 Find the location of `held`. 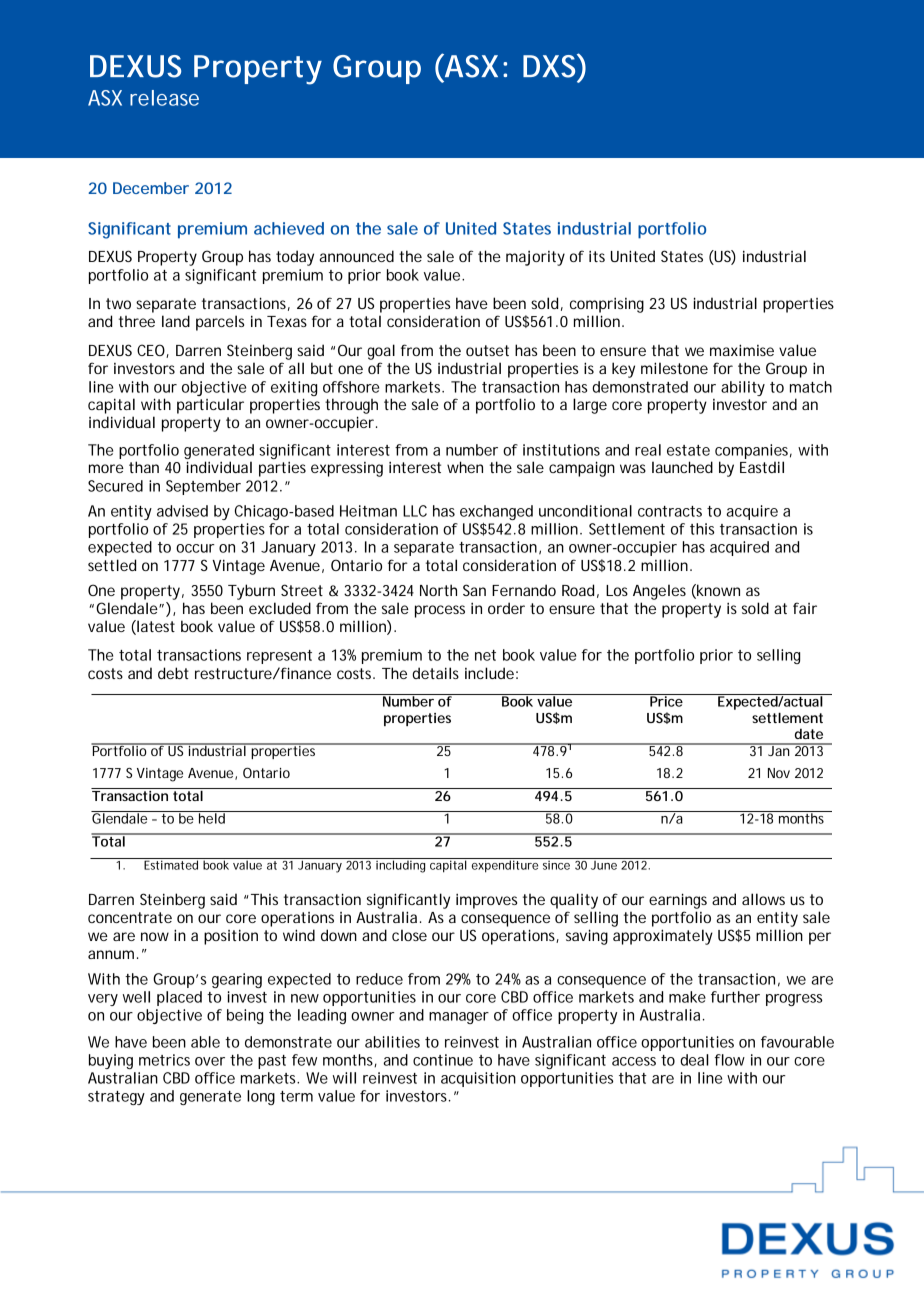

held is located at coordinates (212, 817).
